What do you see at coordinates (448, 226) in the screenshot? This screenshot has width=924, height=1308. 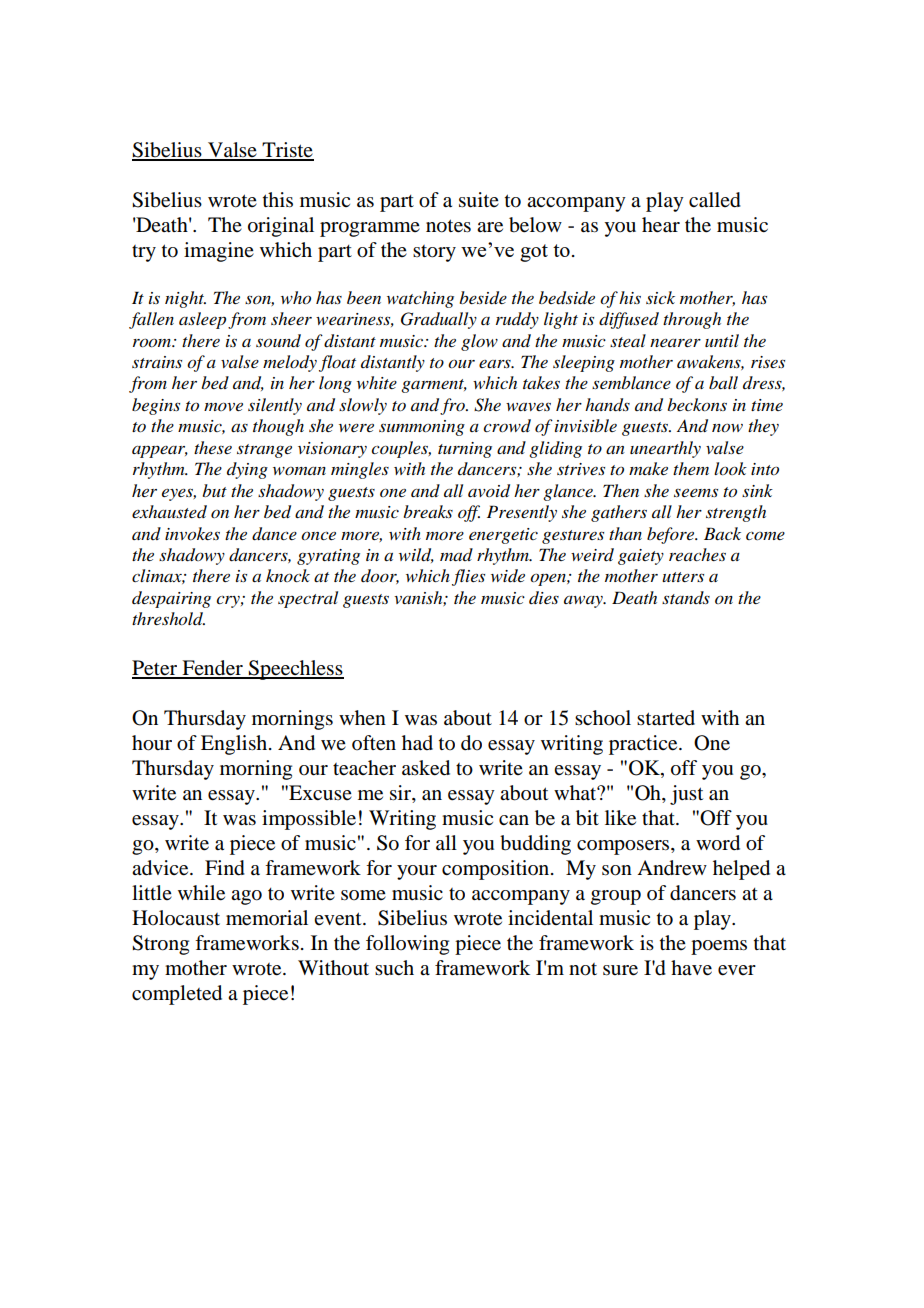 I see `notes` at bounding box center [448, 226].
